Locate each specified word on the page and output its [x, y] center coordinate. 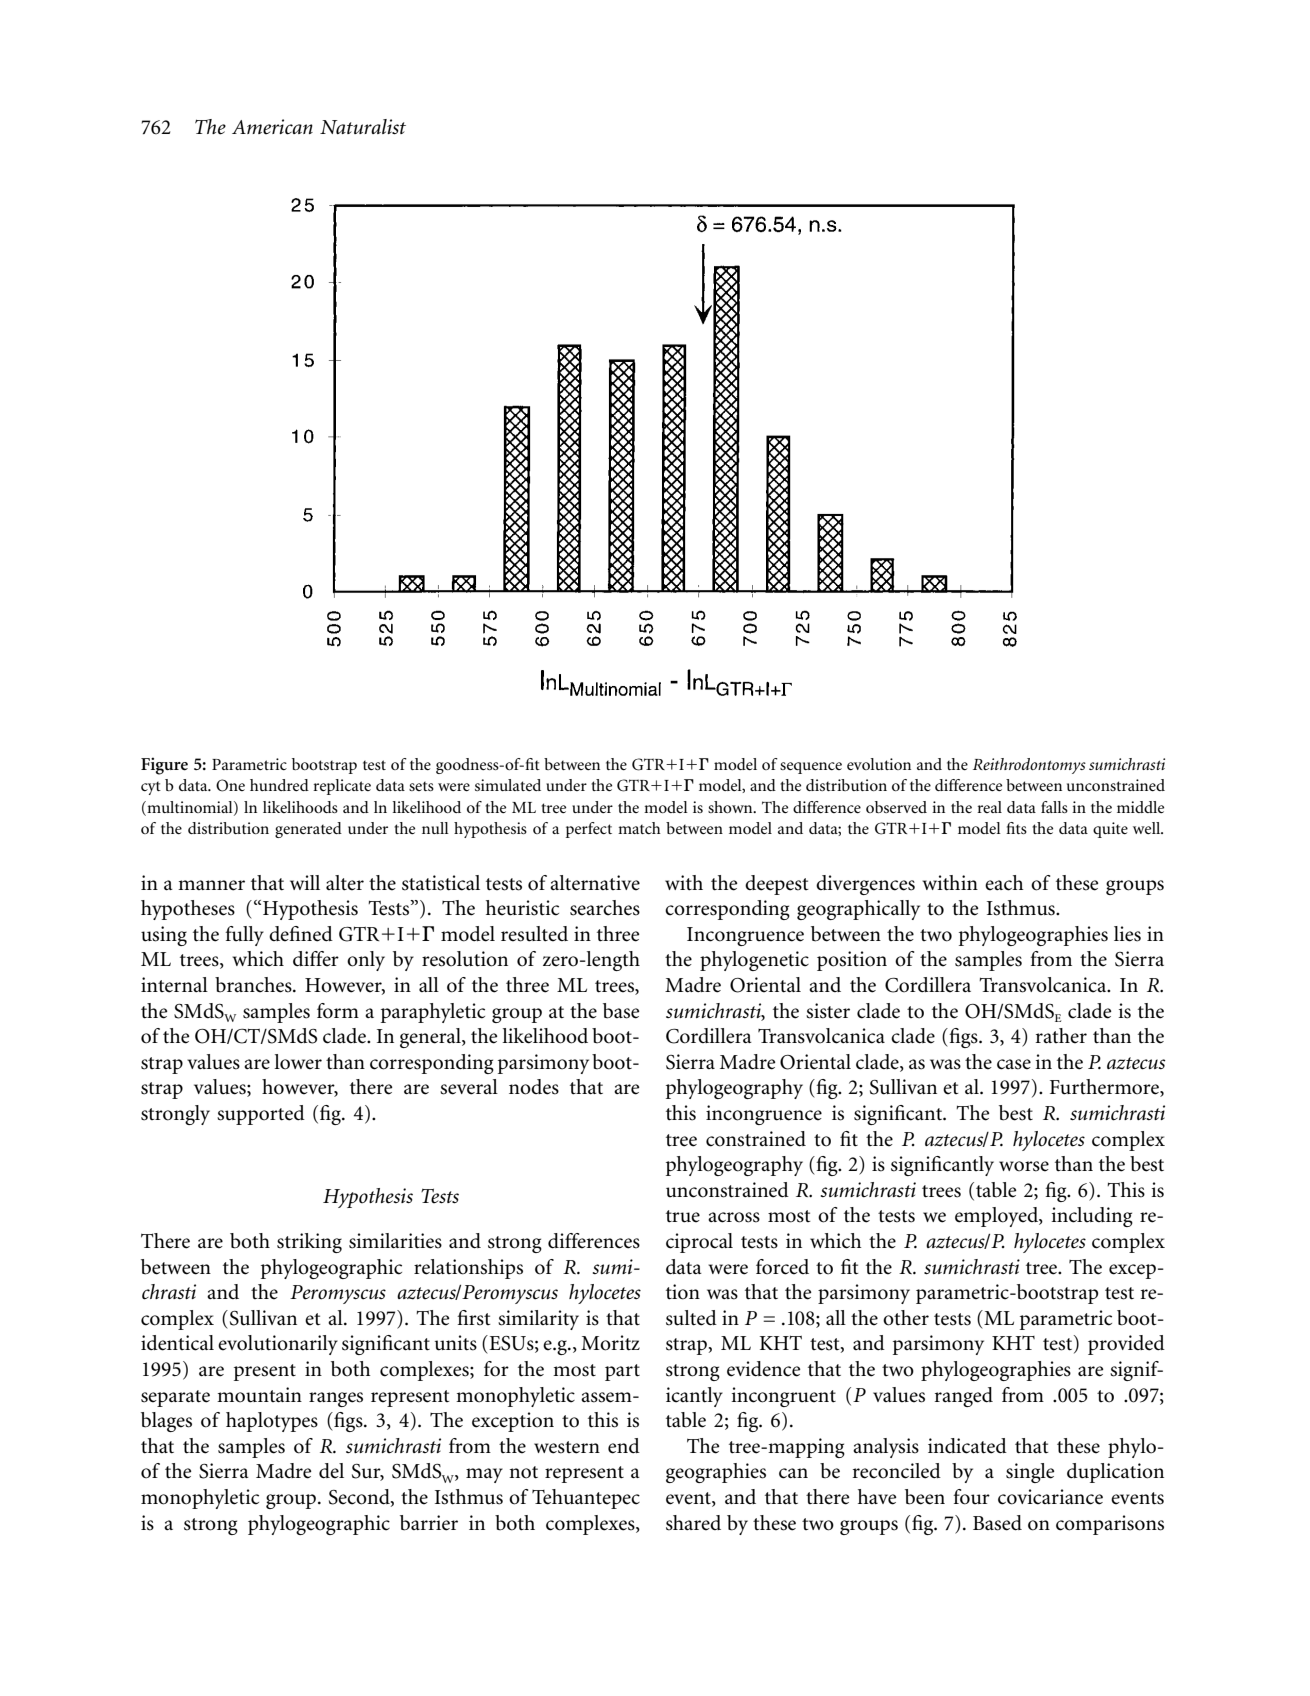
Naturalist [363, 126]
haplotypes [272, 1422]
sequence [811, 768]
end [624, 1446]
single [1030, 1473]
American [272, 127]
